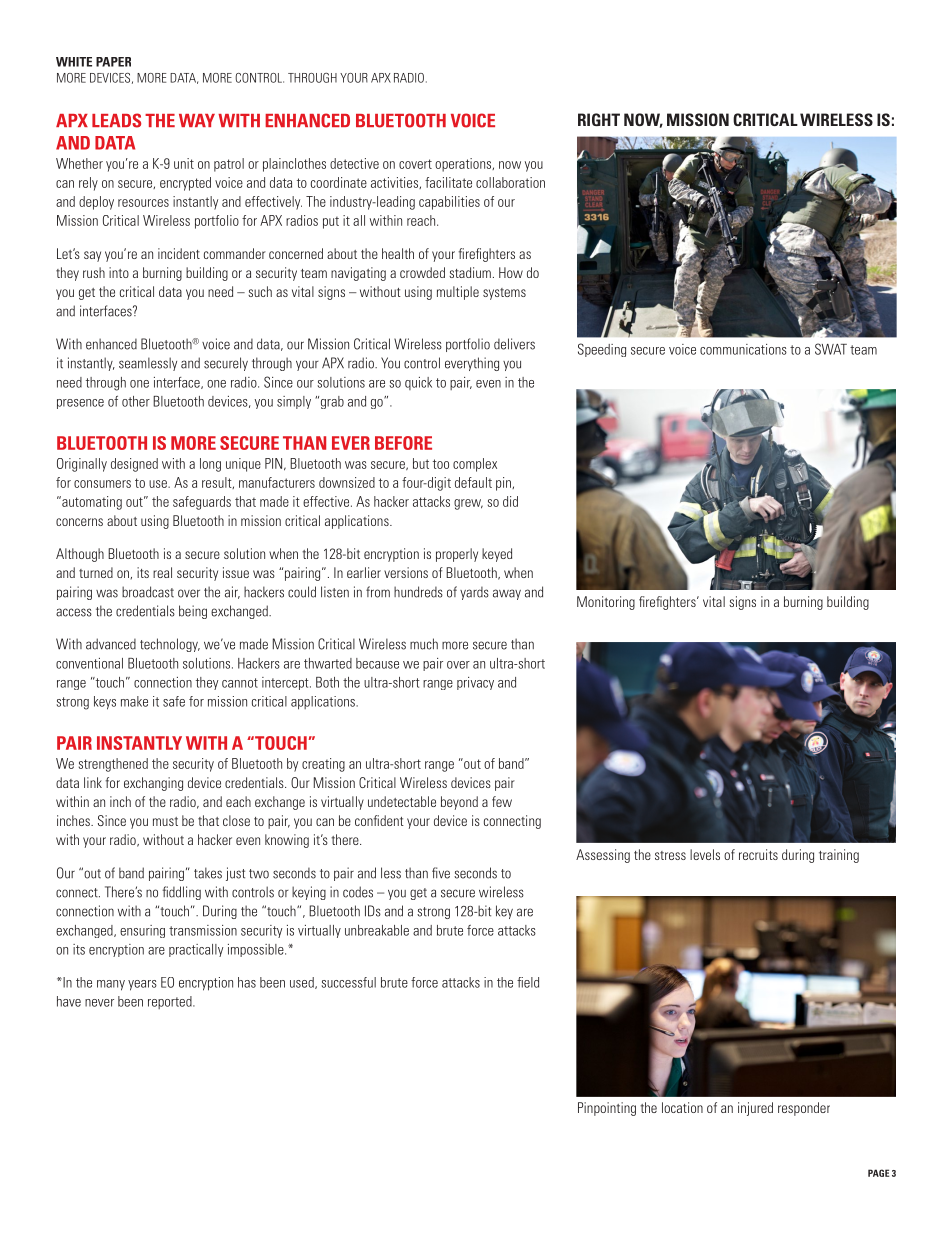  Describe the element at coordinates (193, 612) in the image. I see `being` at that location.
